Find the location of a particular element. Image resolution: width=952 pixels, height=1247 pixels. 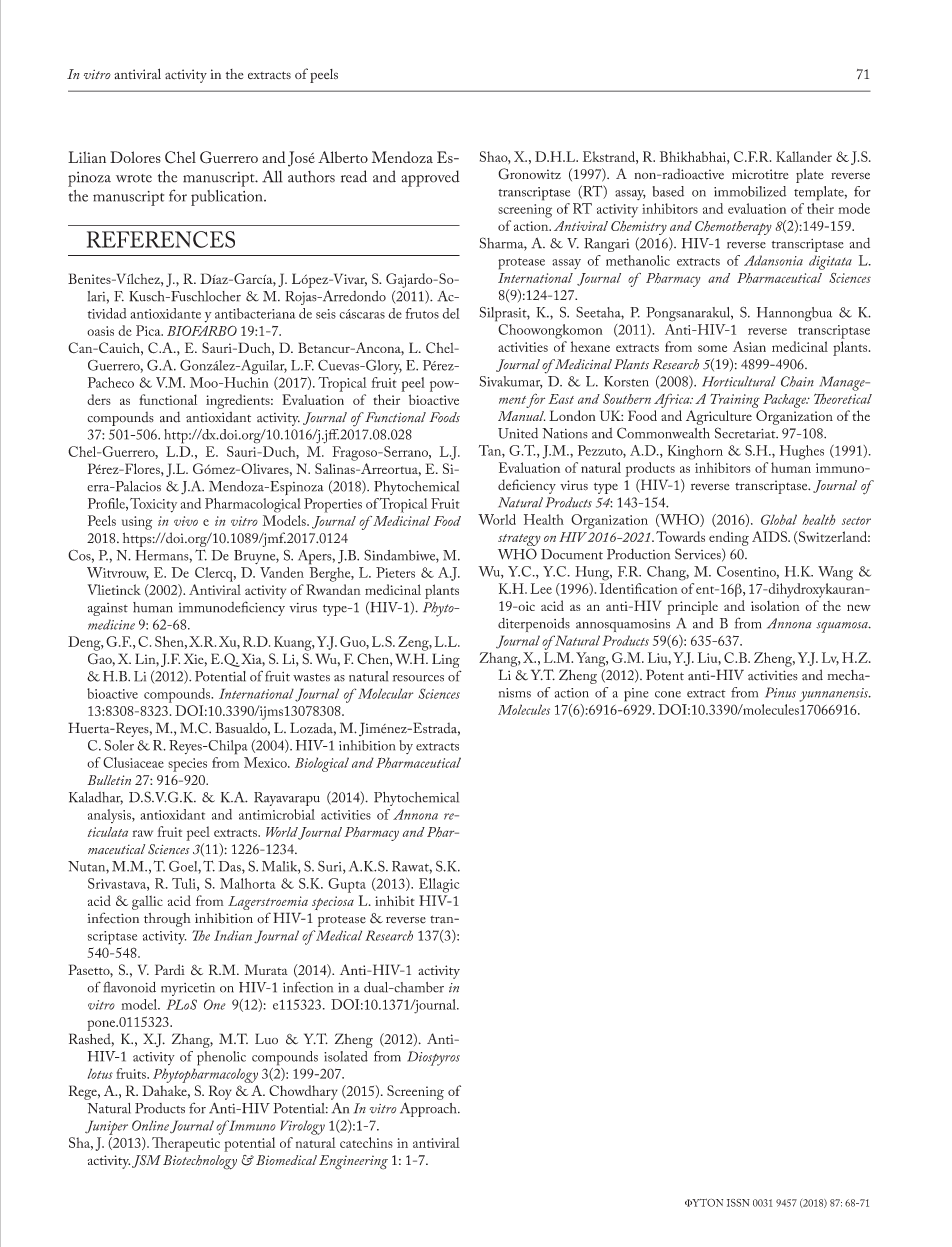

approved is located at coordinates (431, 178).
